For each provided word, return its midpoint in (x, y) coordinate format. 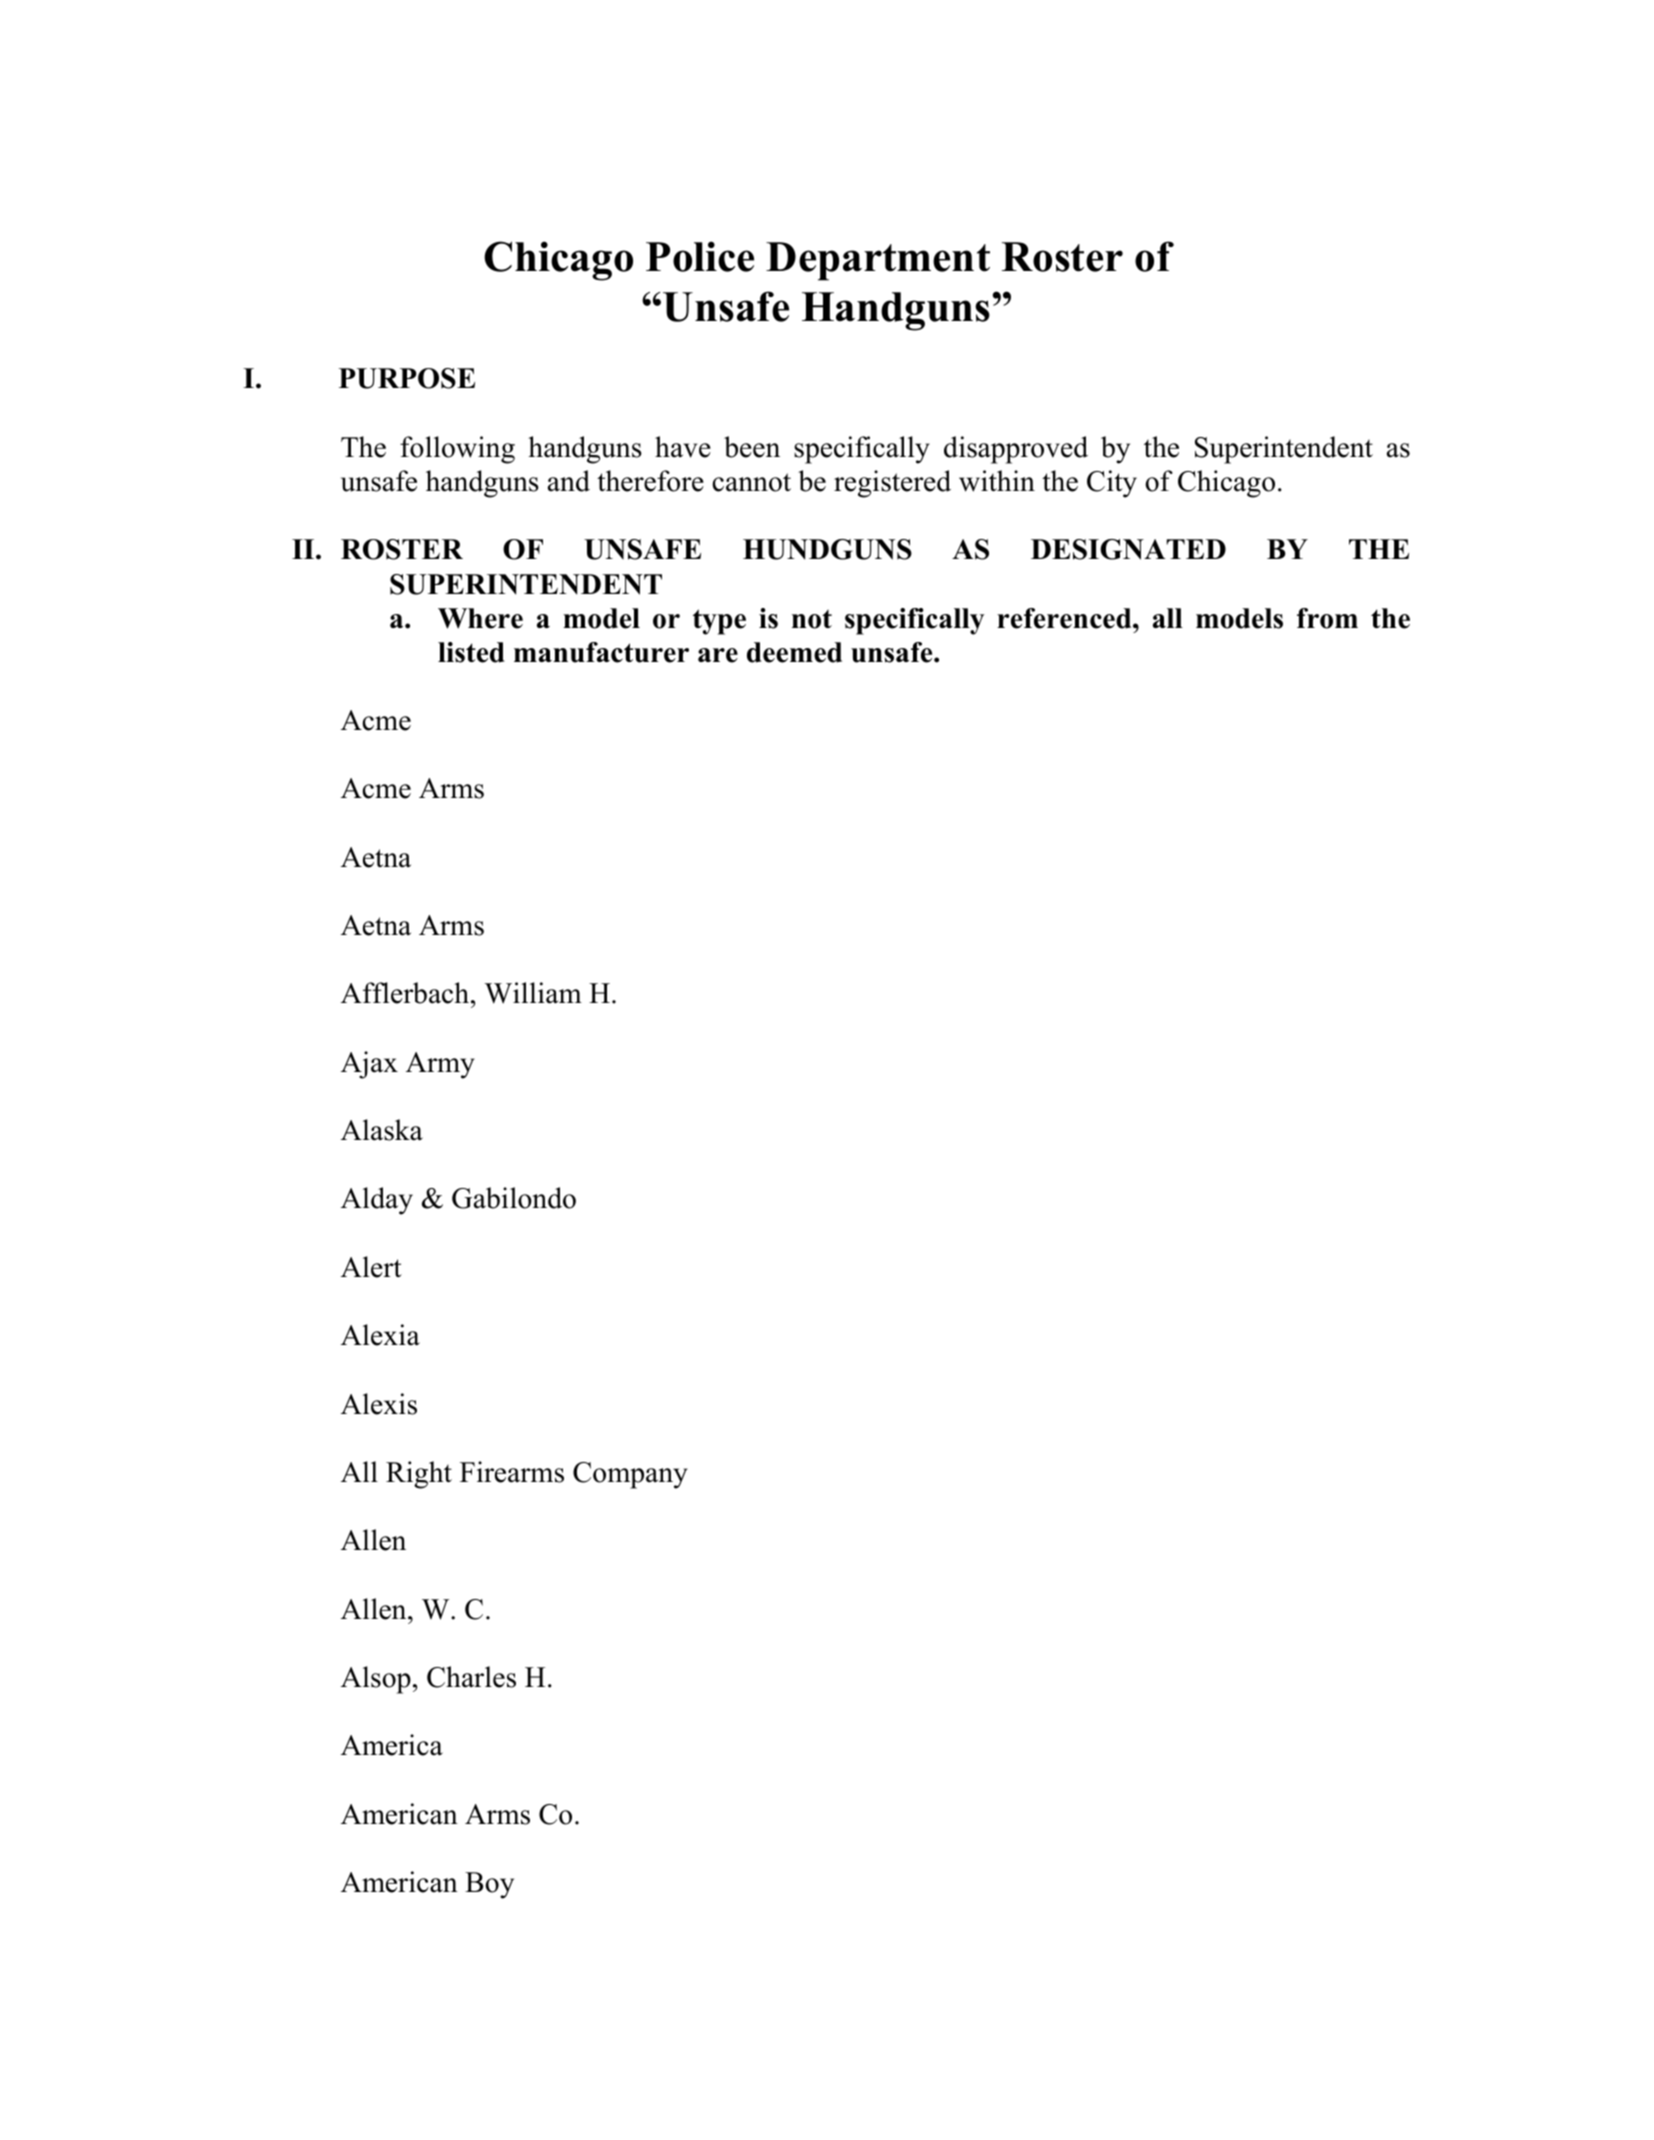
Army (440, 1065)
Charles (471, 1677)
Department (878, 261)
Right (419, 1475)
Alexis (379, 1404)
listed (471, 652)
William (533, 993)
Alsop (376, 1680)
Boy (489, 1885)
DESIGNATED (1128, 549)
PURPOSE (407, 378)
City (1112, 484)
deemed (794, 652)
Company (630, 1475)
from (1327, 618)
